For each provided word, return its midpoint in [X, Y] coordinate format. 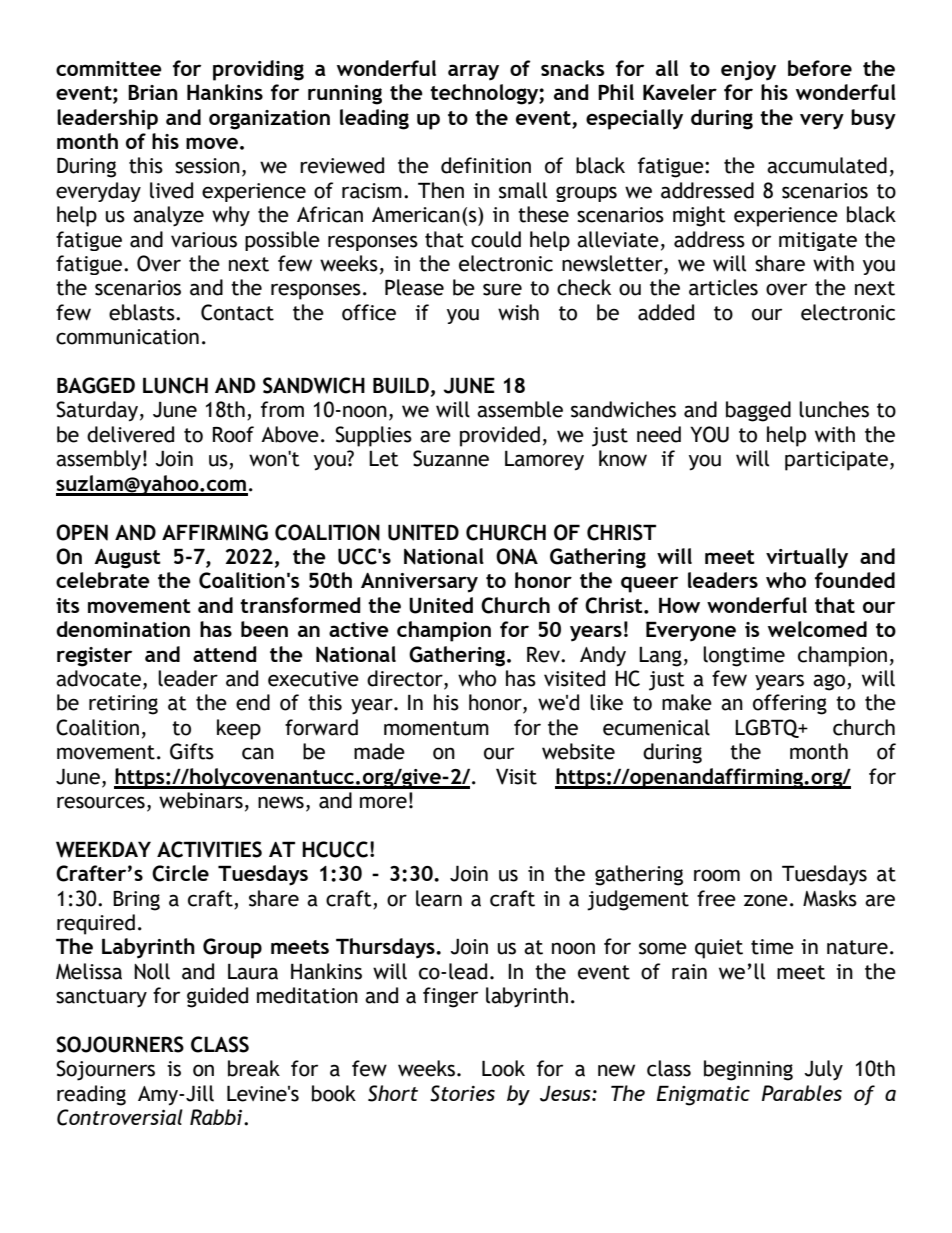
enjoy [748, 71]
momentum [436, 728]
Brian [152, 92]
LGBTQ [768, 728]
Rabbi [217, 1117]
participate [836, 461]
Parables [802, 1093]
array [473, 72]
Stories [462, 1093]
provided [500, 436]
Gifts [192, 751]
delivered [130, 434]
